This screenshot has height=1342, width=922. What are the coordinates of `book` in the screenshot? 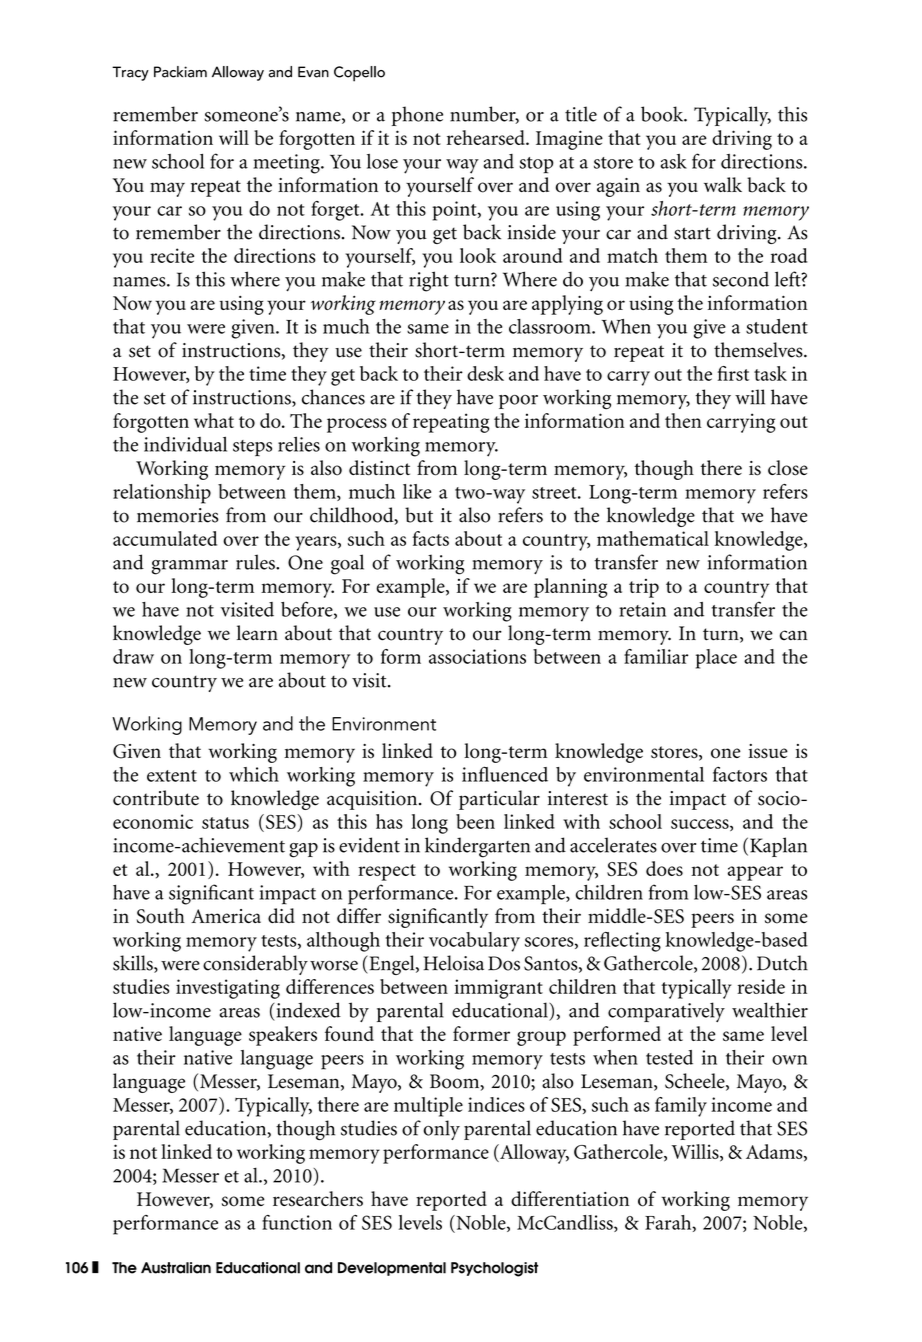 It's located at (663, 114).
